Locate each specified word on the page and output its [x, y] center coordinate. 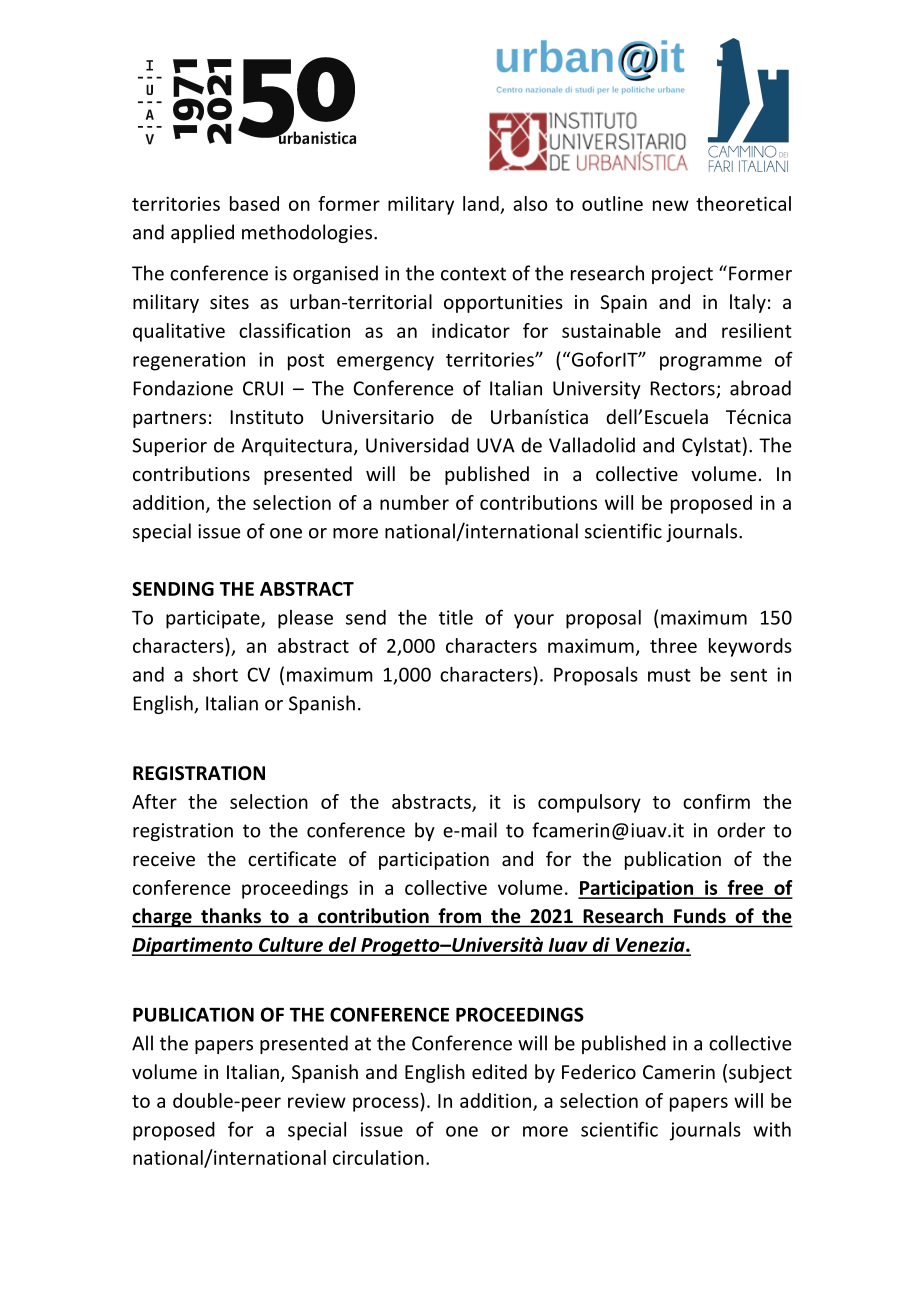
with [772, 1129]
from [460, 915]
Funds [700, 915]
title [456, 617]
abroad [760, 388]
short [215, 674]
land [481, 203]
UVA [496, 445]
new [671, 205]
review [317, 1100]
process [387, 1104]
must [669, 675]
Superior [169, 447]
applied [202, 233]
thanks [231, 915]
